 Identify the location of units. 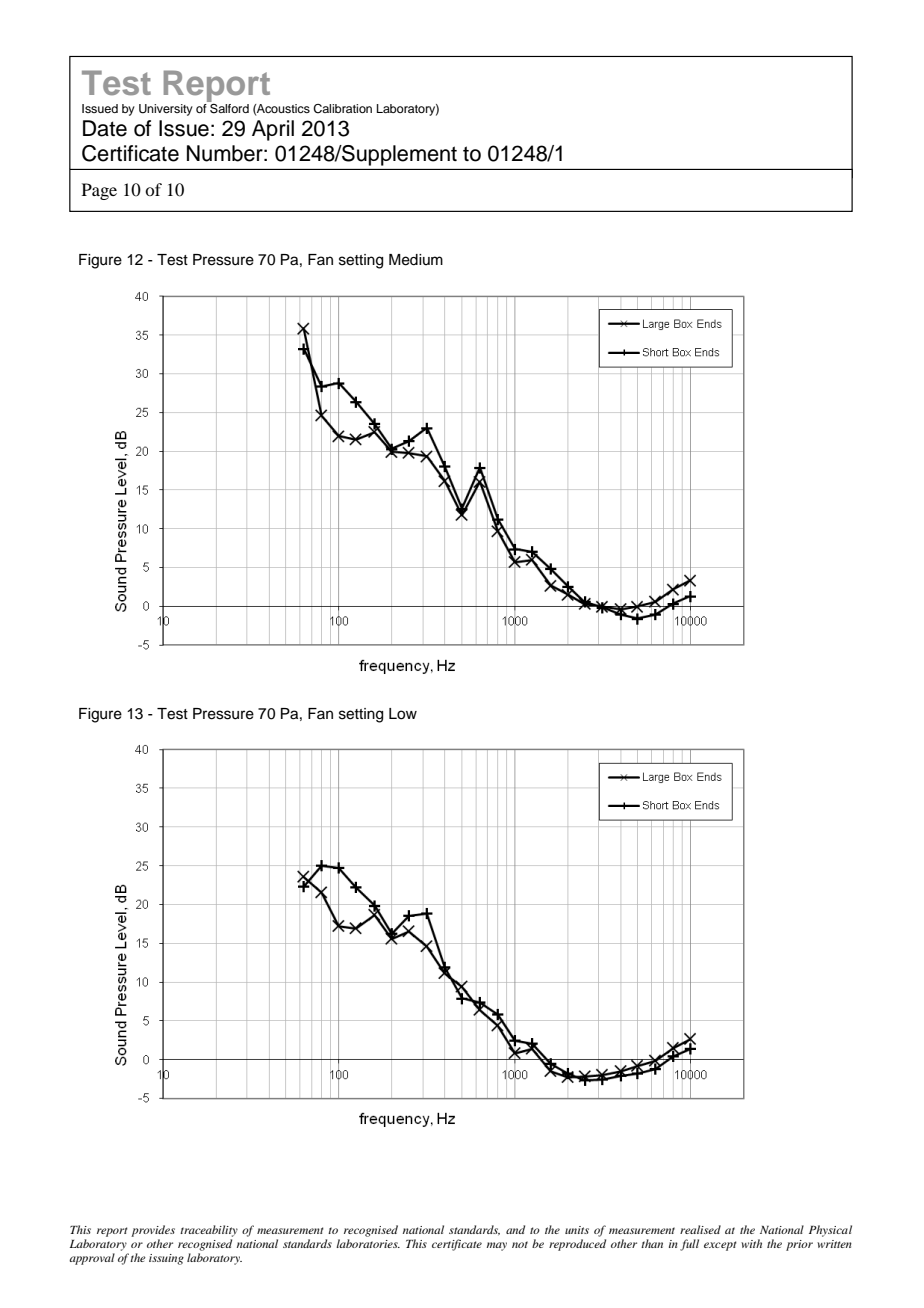
(577, 1230).
